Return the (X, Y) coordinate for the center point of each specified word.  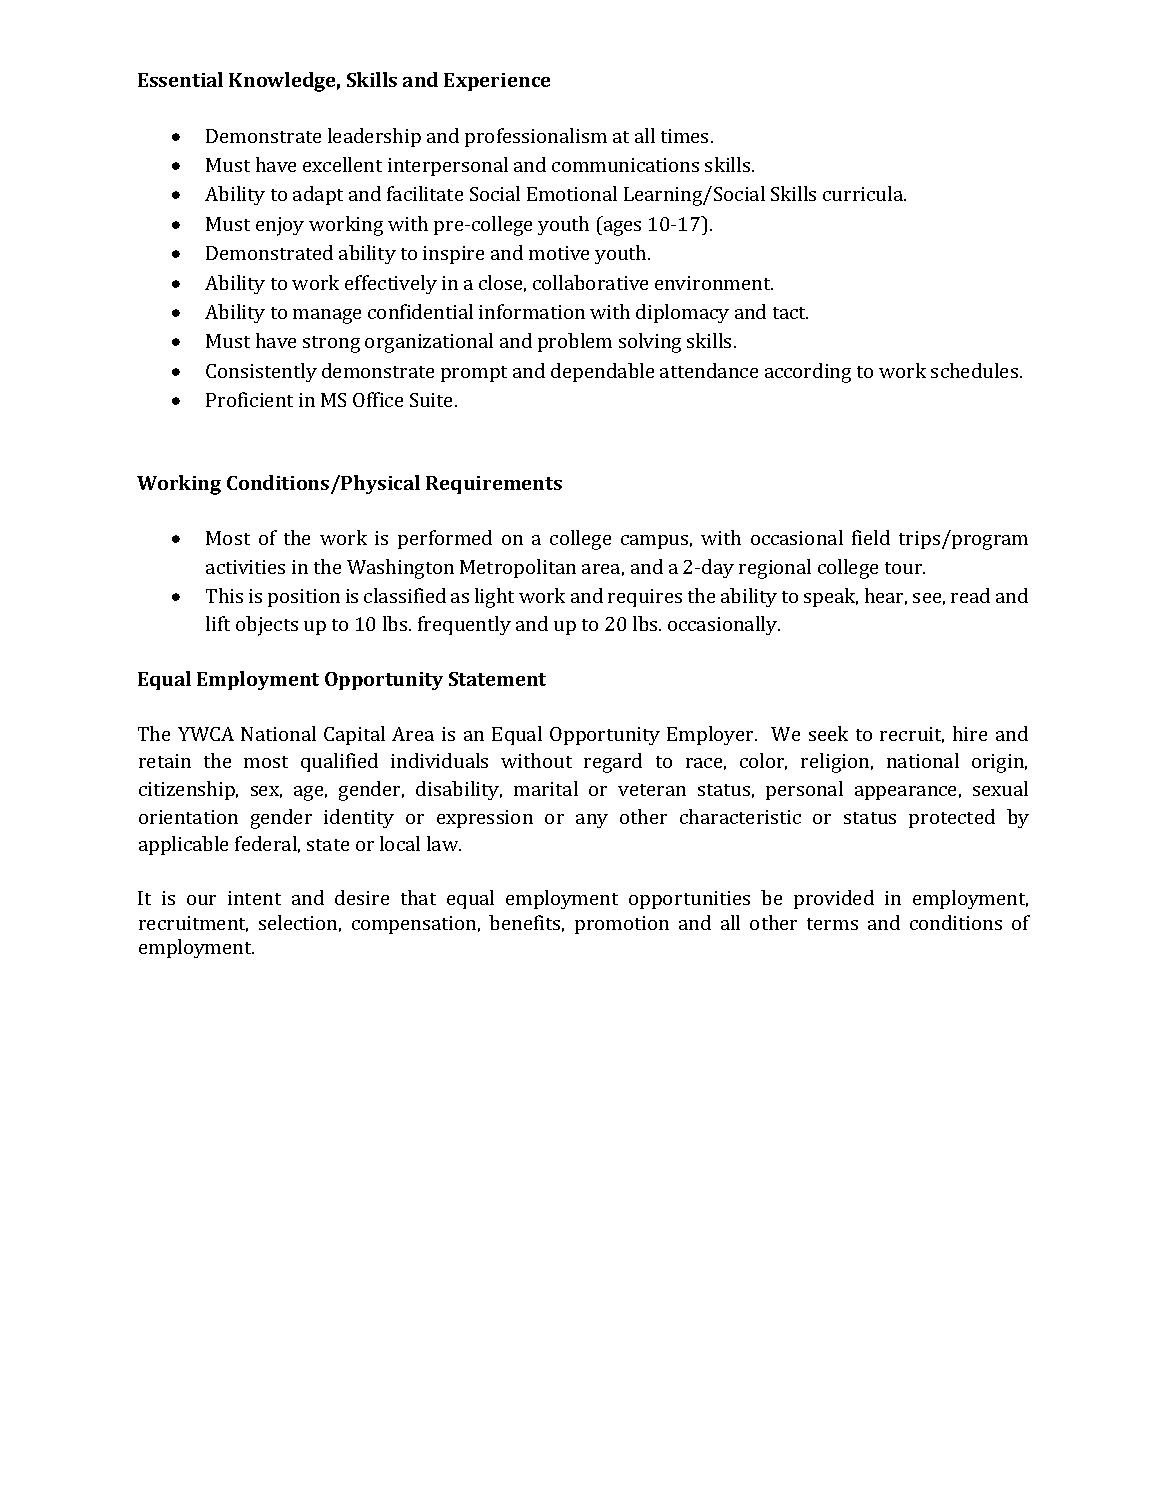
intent (254, 898)
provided (834, 899)
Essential (180, 79)
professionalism (536, 137)
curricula (864, 193)
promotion (622, 925)
